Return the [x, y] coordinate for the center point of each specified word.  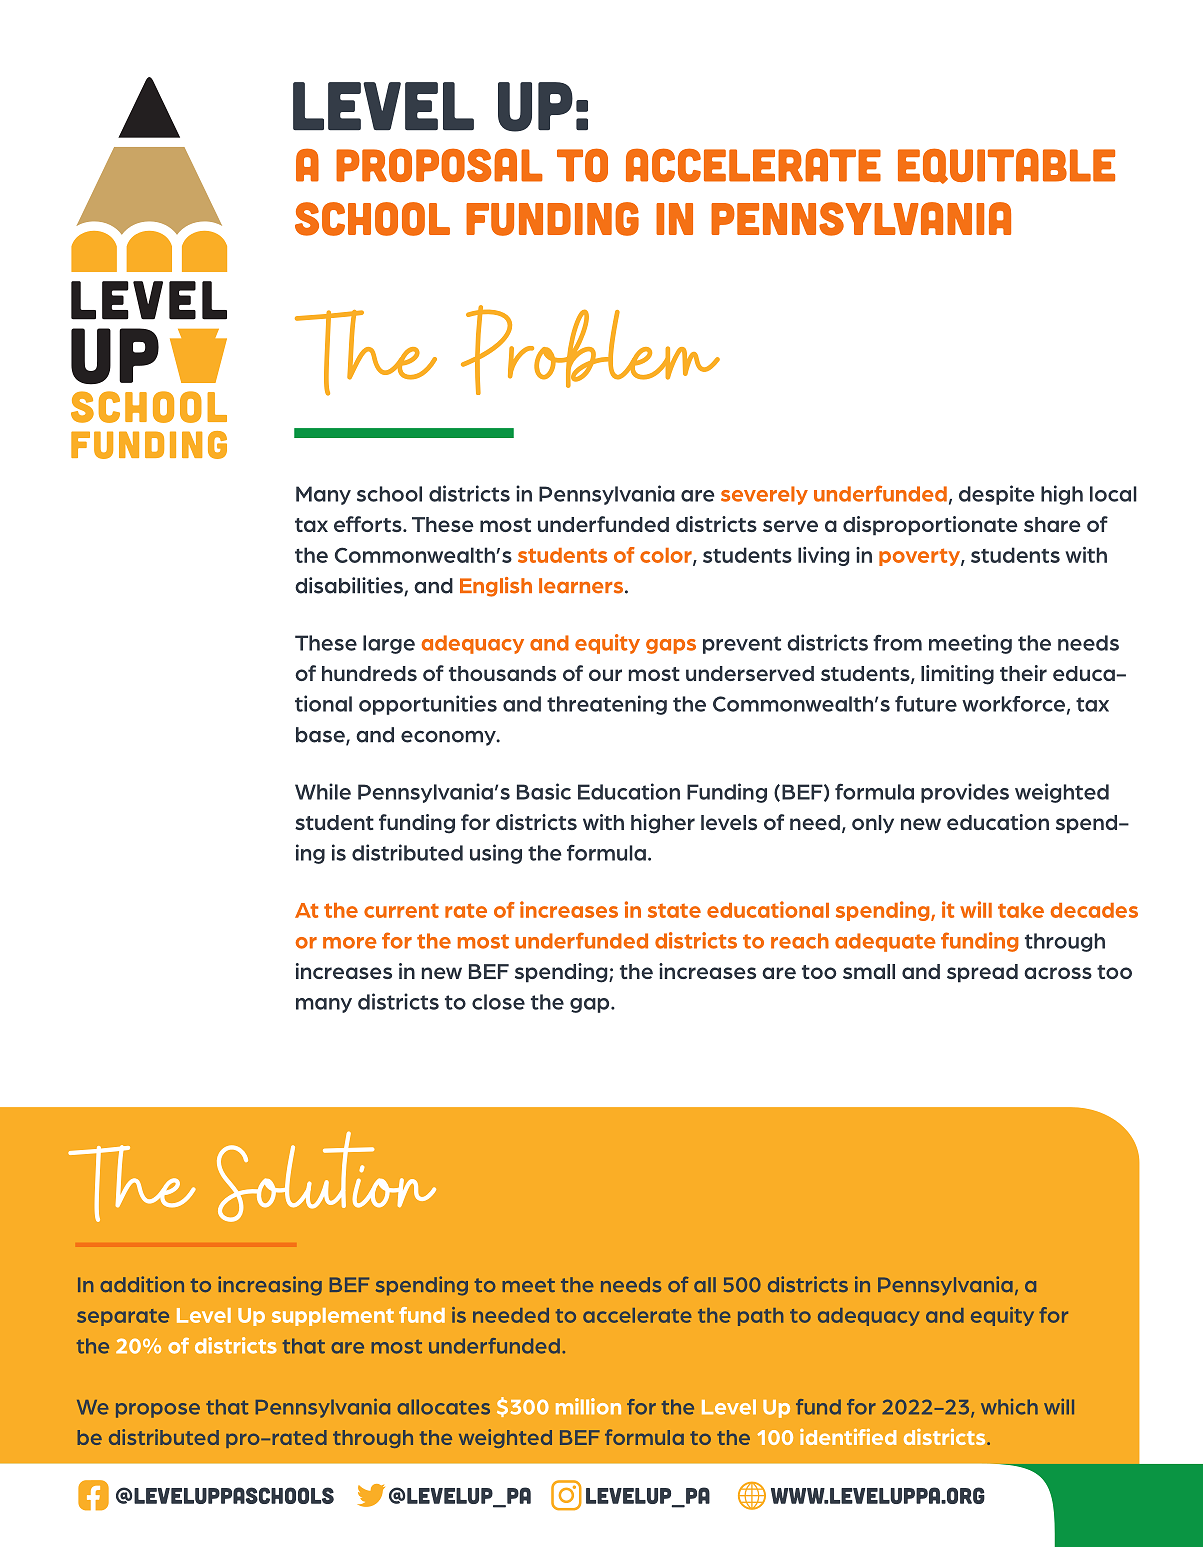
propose [158, 1410]
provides [965, 793]
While [323, 791]
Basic [544, 791]
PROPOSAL [439, 165]
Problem [590, 350]
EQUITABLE [1006, 166]
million [588, 1406]
